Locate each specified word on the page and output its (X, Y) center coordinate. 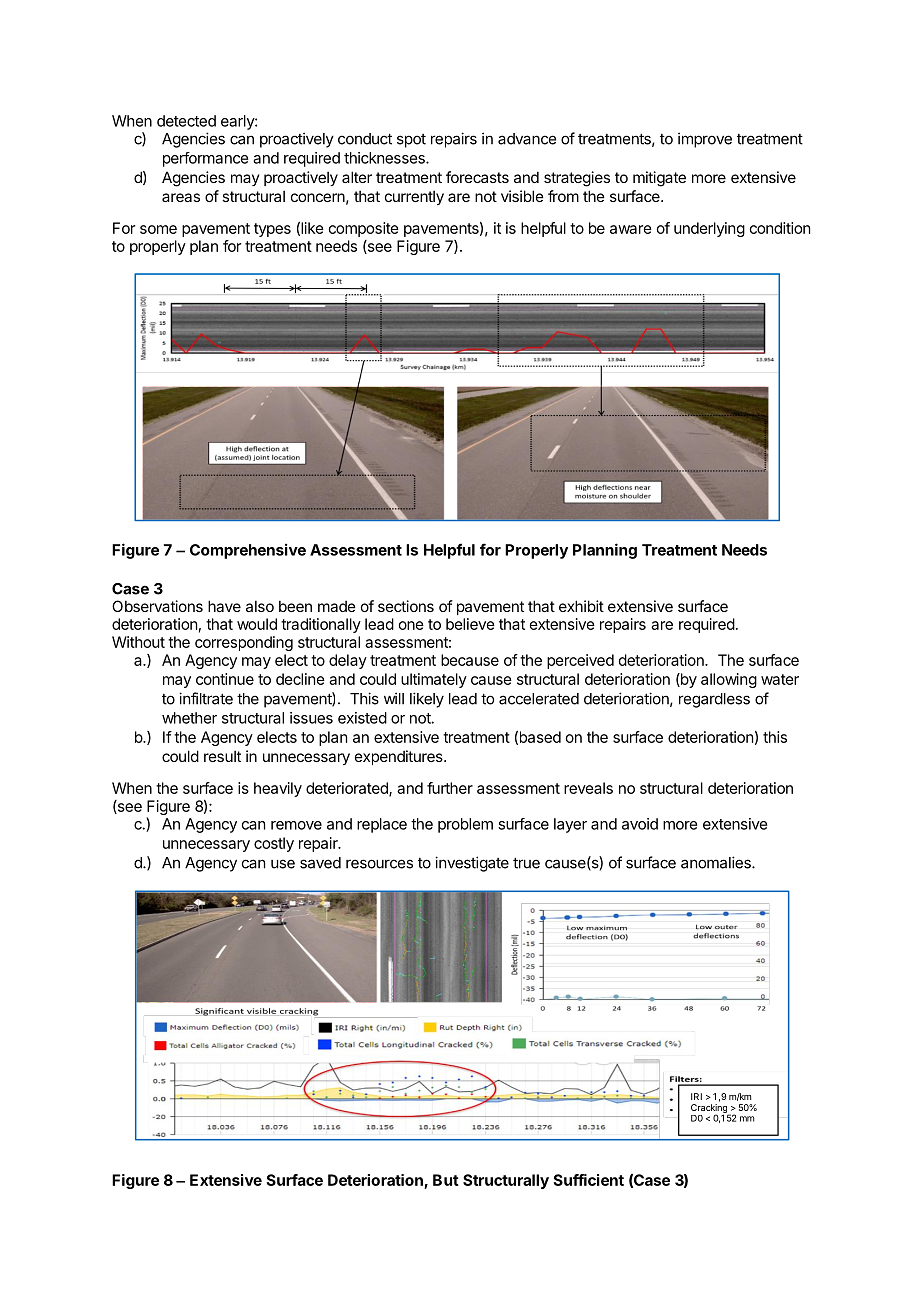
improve (705, 140)
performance (205, 159)
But (446, 1180)
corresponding (244, 643)
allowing (729, 680)
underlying (709, 229)
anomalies (717, 862)
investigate (472, 864)
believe (470, 624)
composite (364, 229)
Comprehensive (248, 551)
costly (274, 844)
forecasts (477, 177)
